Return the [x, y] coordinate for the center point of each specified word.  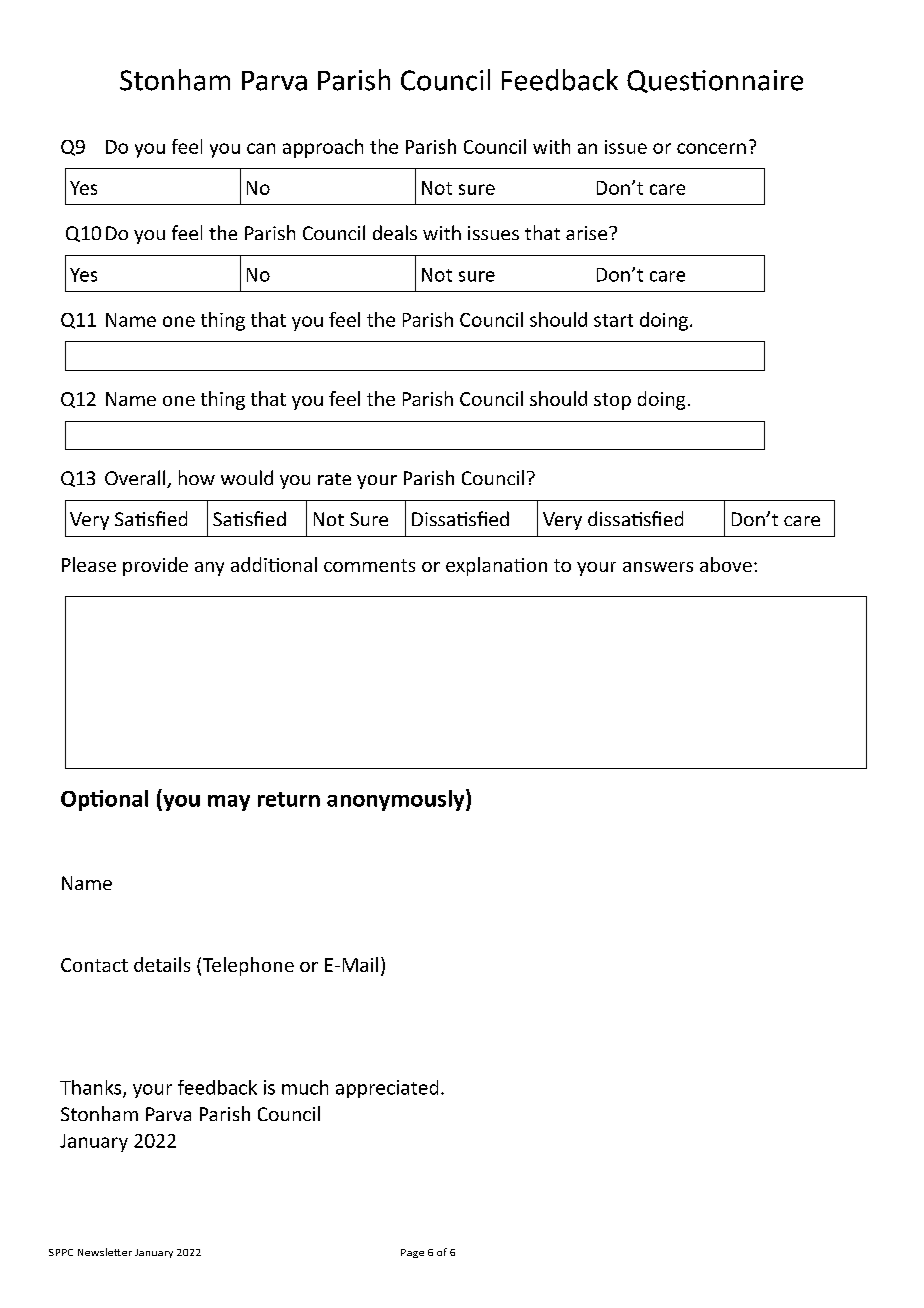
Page [412, 1253]
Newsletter [105, 1252]
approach [323, 148]
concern [711, 148]
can [261, 148]
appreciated [387, 1089]
